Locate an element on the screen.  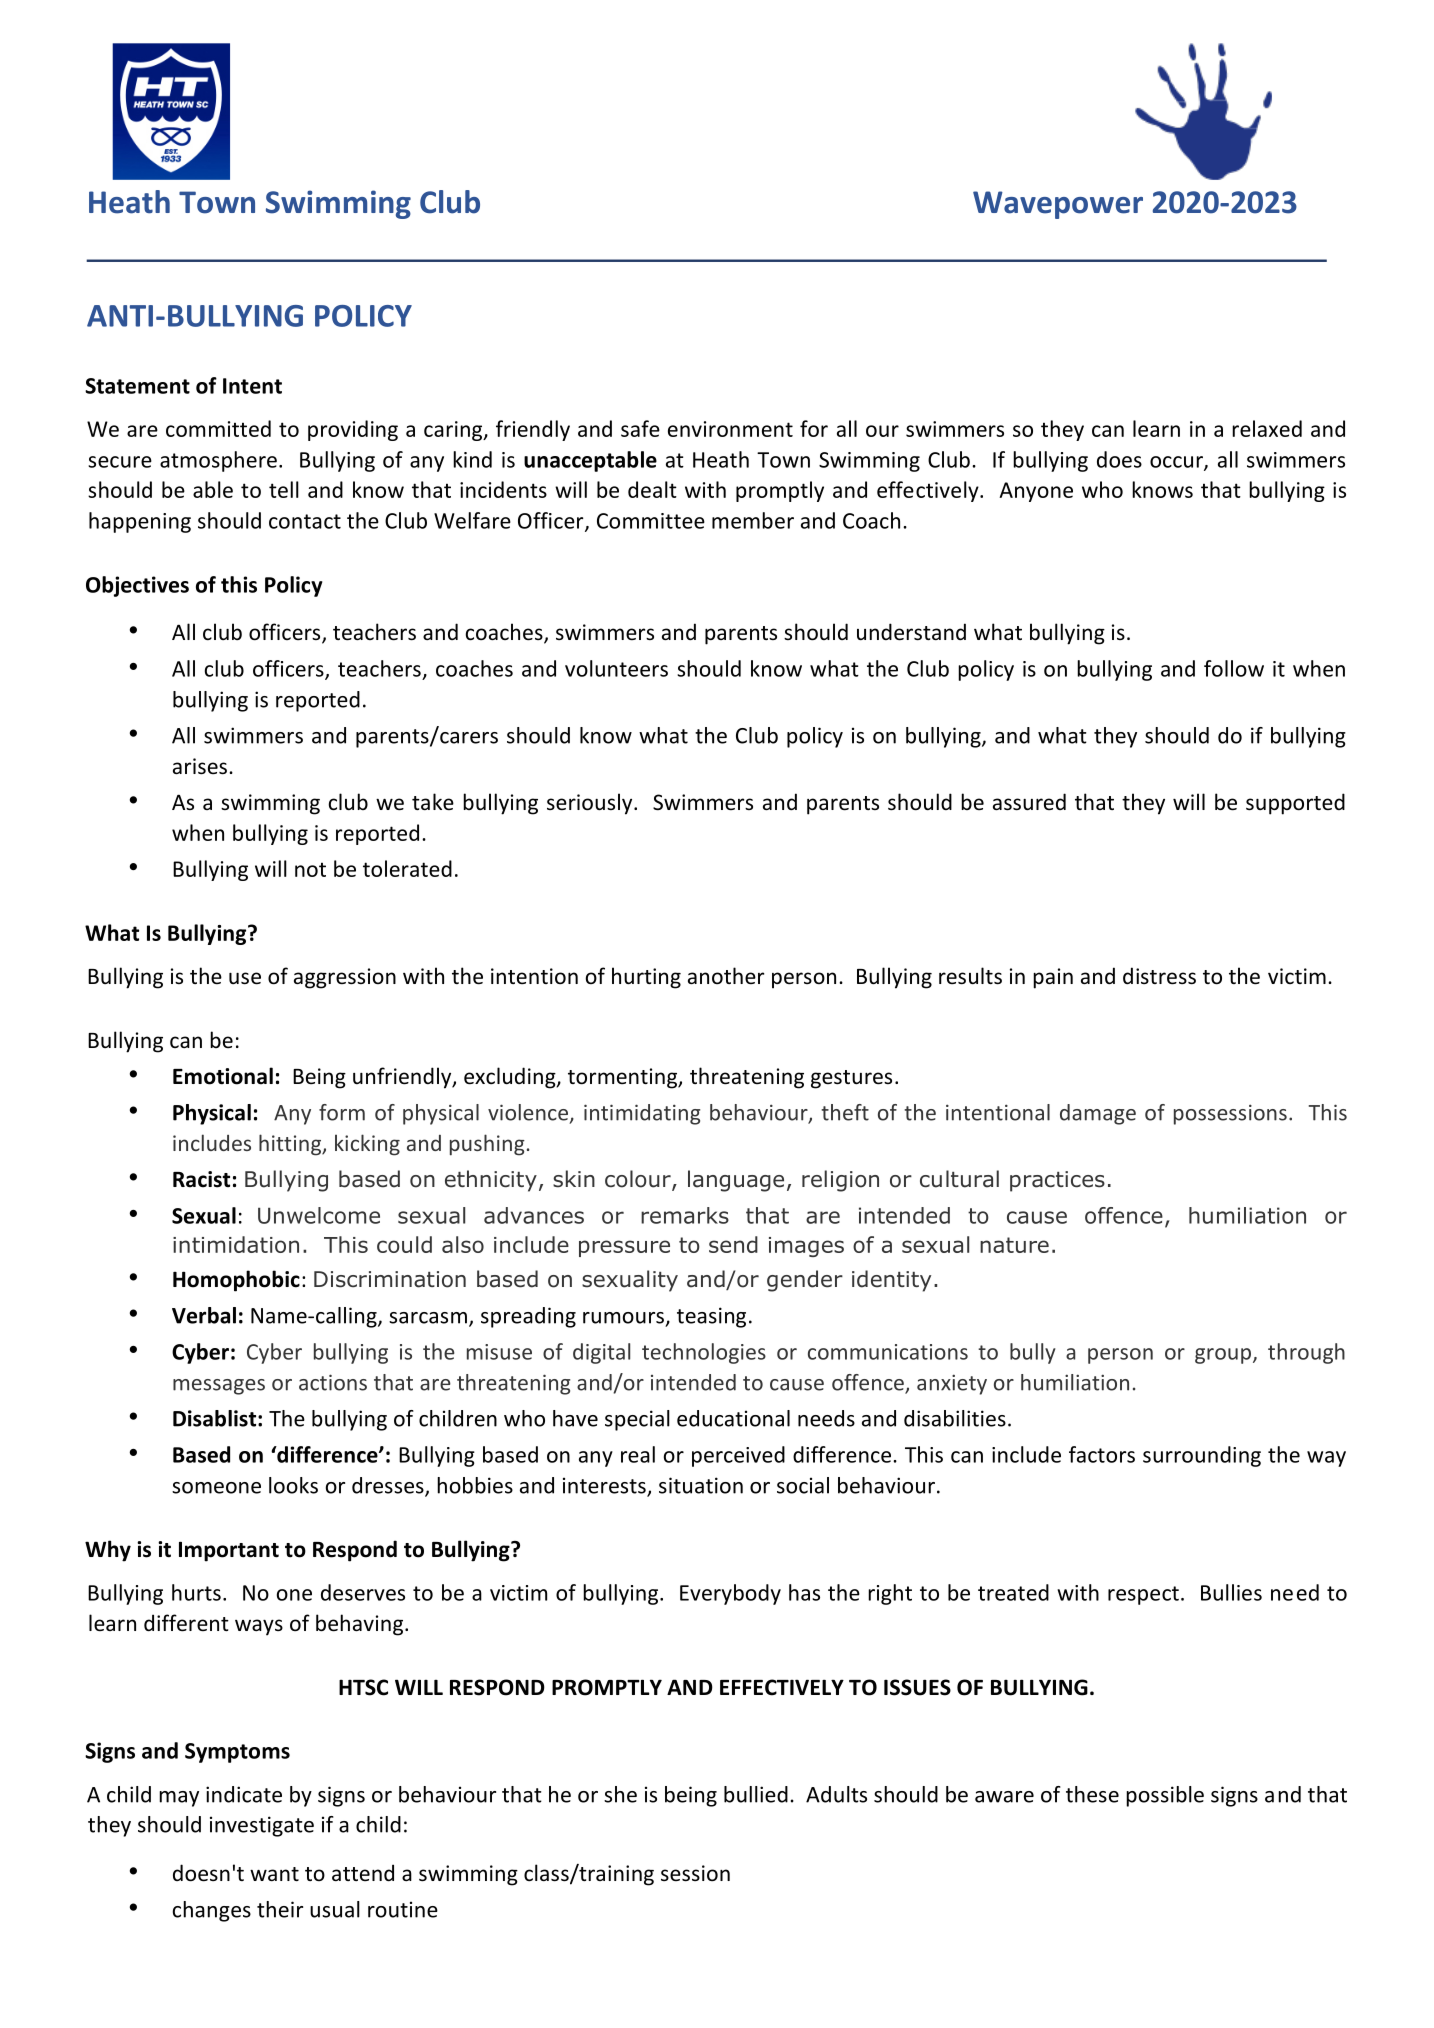
volunteers is located at coordinates (616, 668).
